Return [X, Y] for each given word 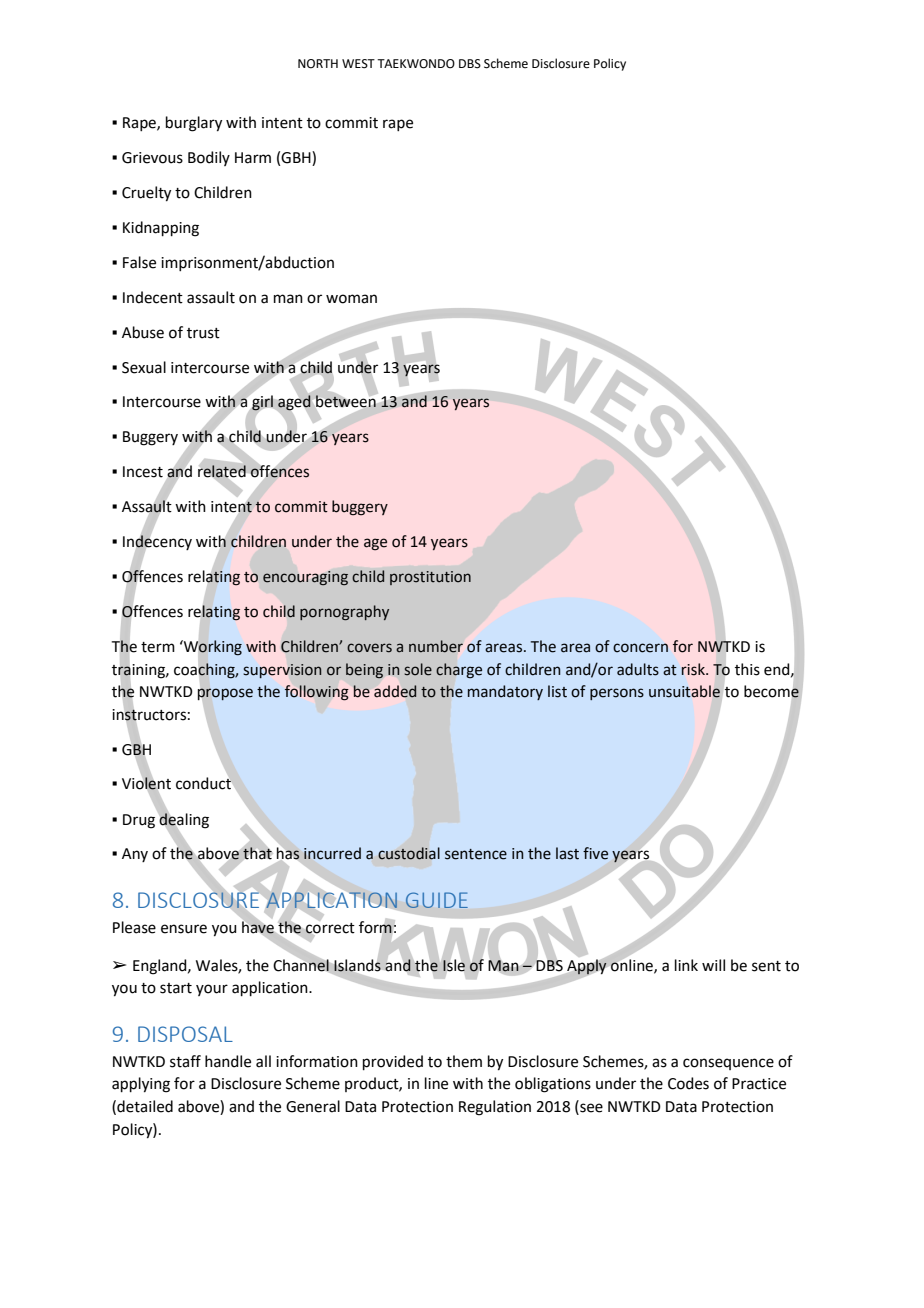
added [395, 691]
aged [294, 403]
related [222, 471]
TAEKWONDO [416, 64]
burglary [194, 124]
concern [640, 648]
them [464, 1061]
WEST [358, 64]
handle [228, 1061]
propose [225, 694]
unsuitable [684, 691]
